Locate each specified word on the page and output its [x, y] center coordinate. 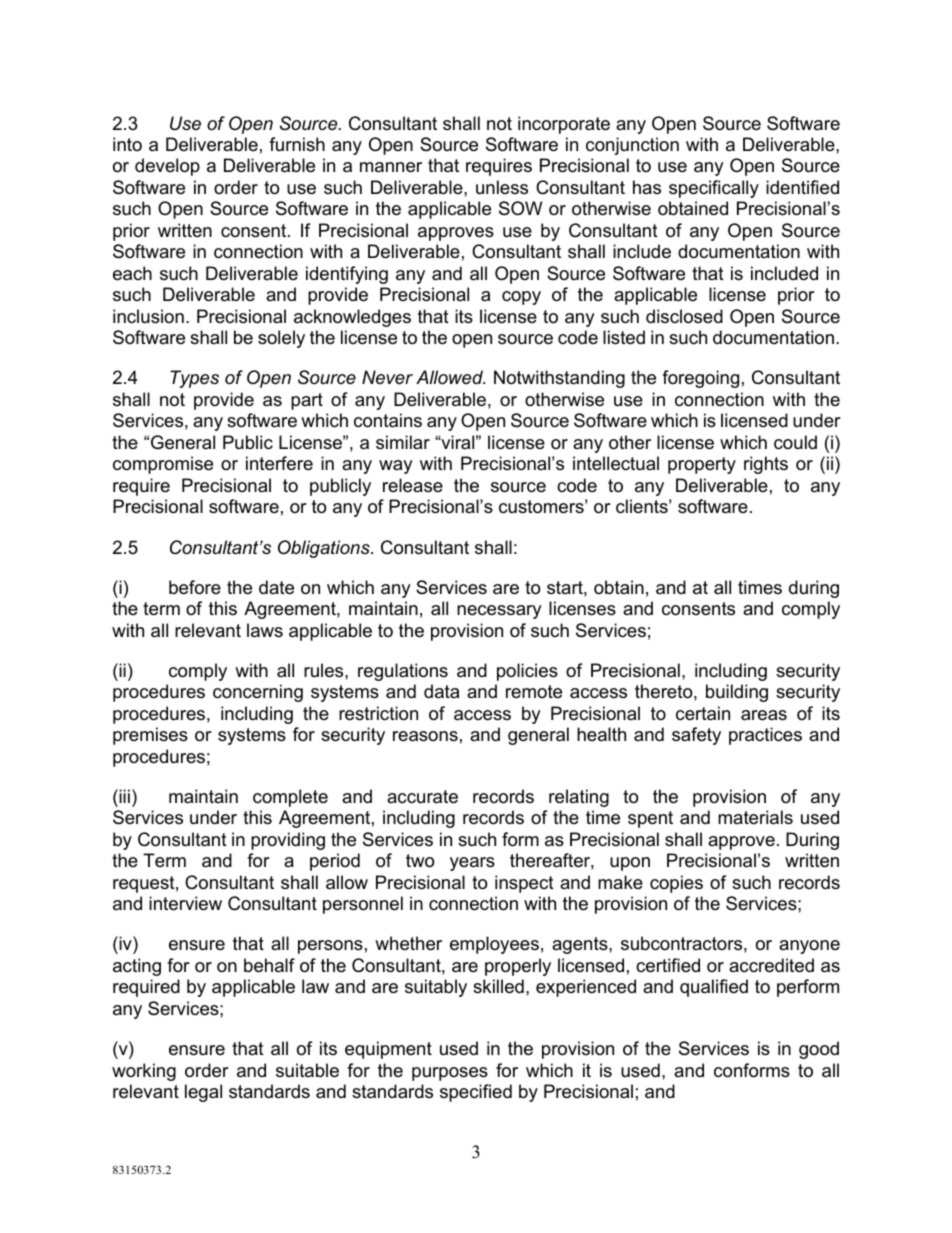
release [413, 485]
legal [203, 1093]
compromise [163, 465]
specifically [714, 189]
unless [502, 187]
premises [150, 736]
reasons [425, 736]
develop [167, 167]
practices [765, 736]
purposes [450, 1074]
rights [766, 465]
